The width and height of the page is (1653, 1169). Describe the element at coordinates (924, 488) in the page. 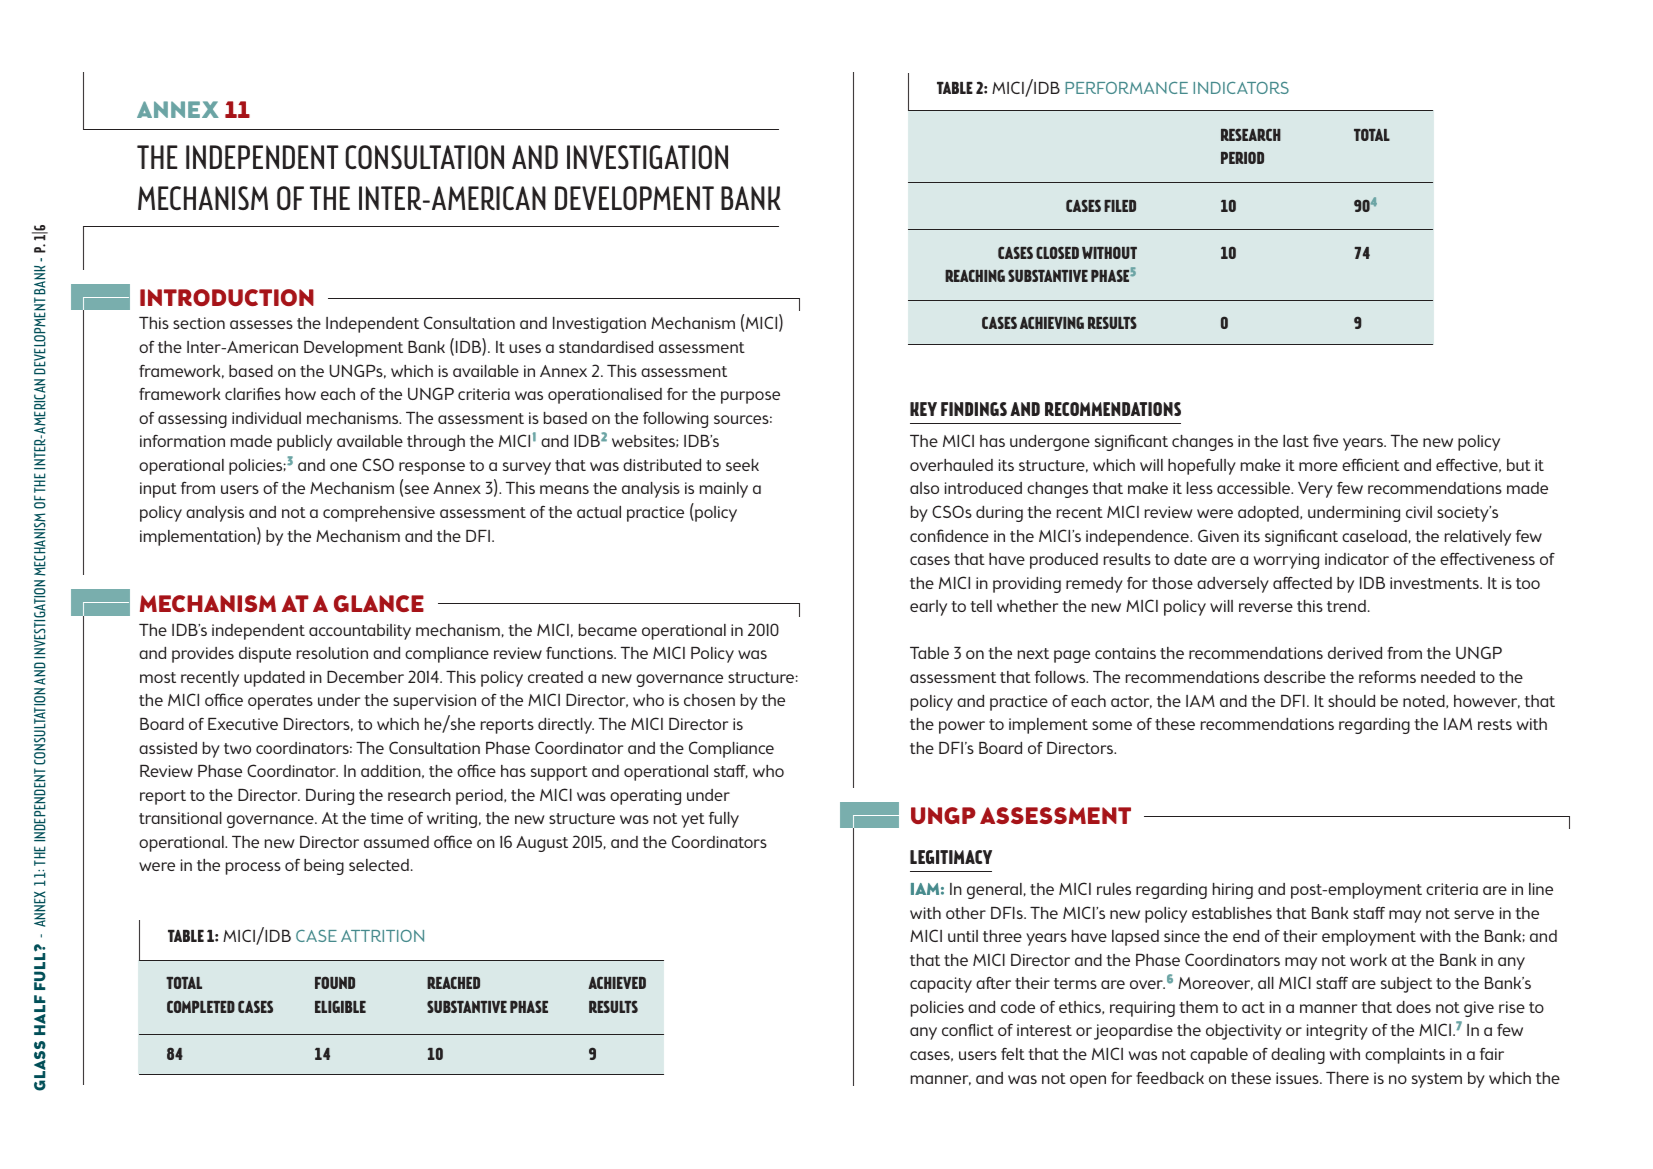

I see `also` at that location.
